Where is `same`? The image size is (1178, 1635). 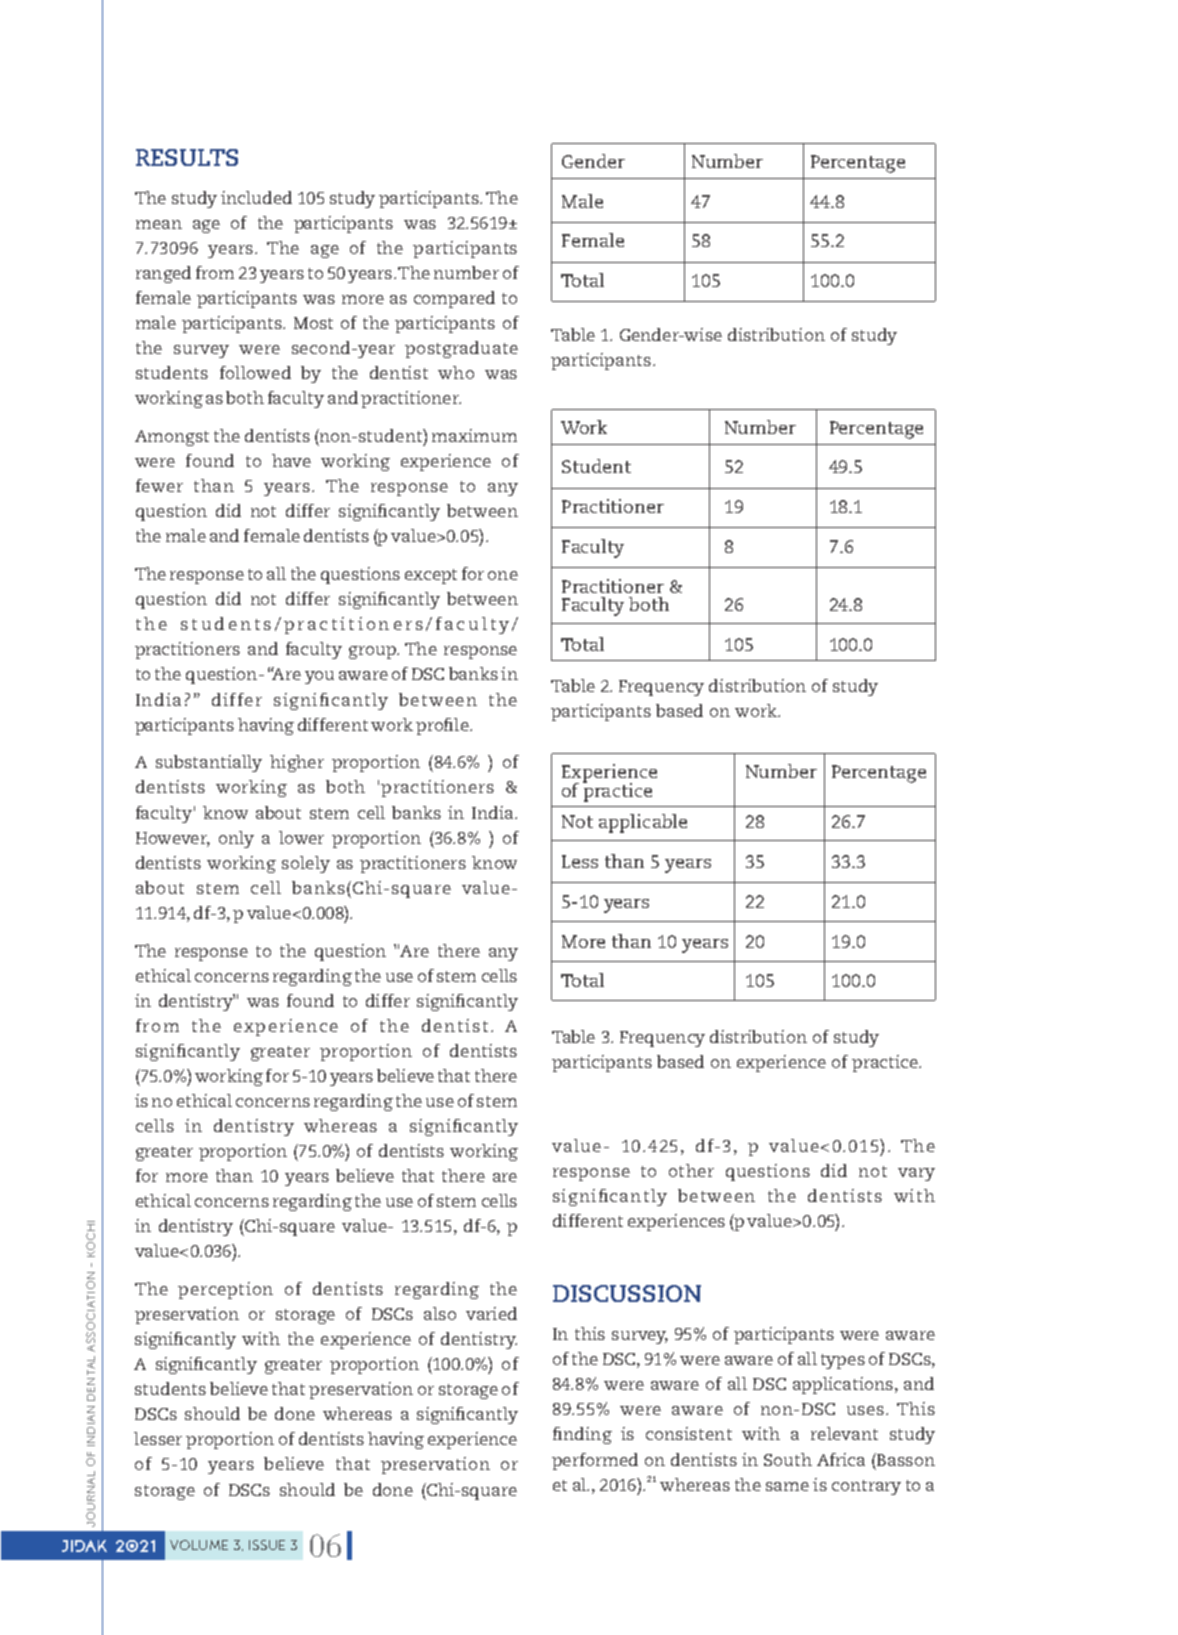
same is located at coordinates (787, 1486).
